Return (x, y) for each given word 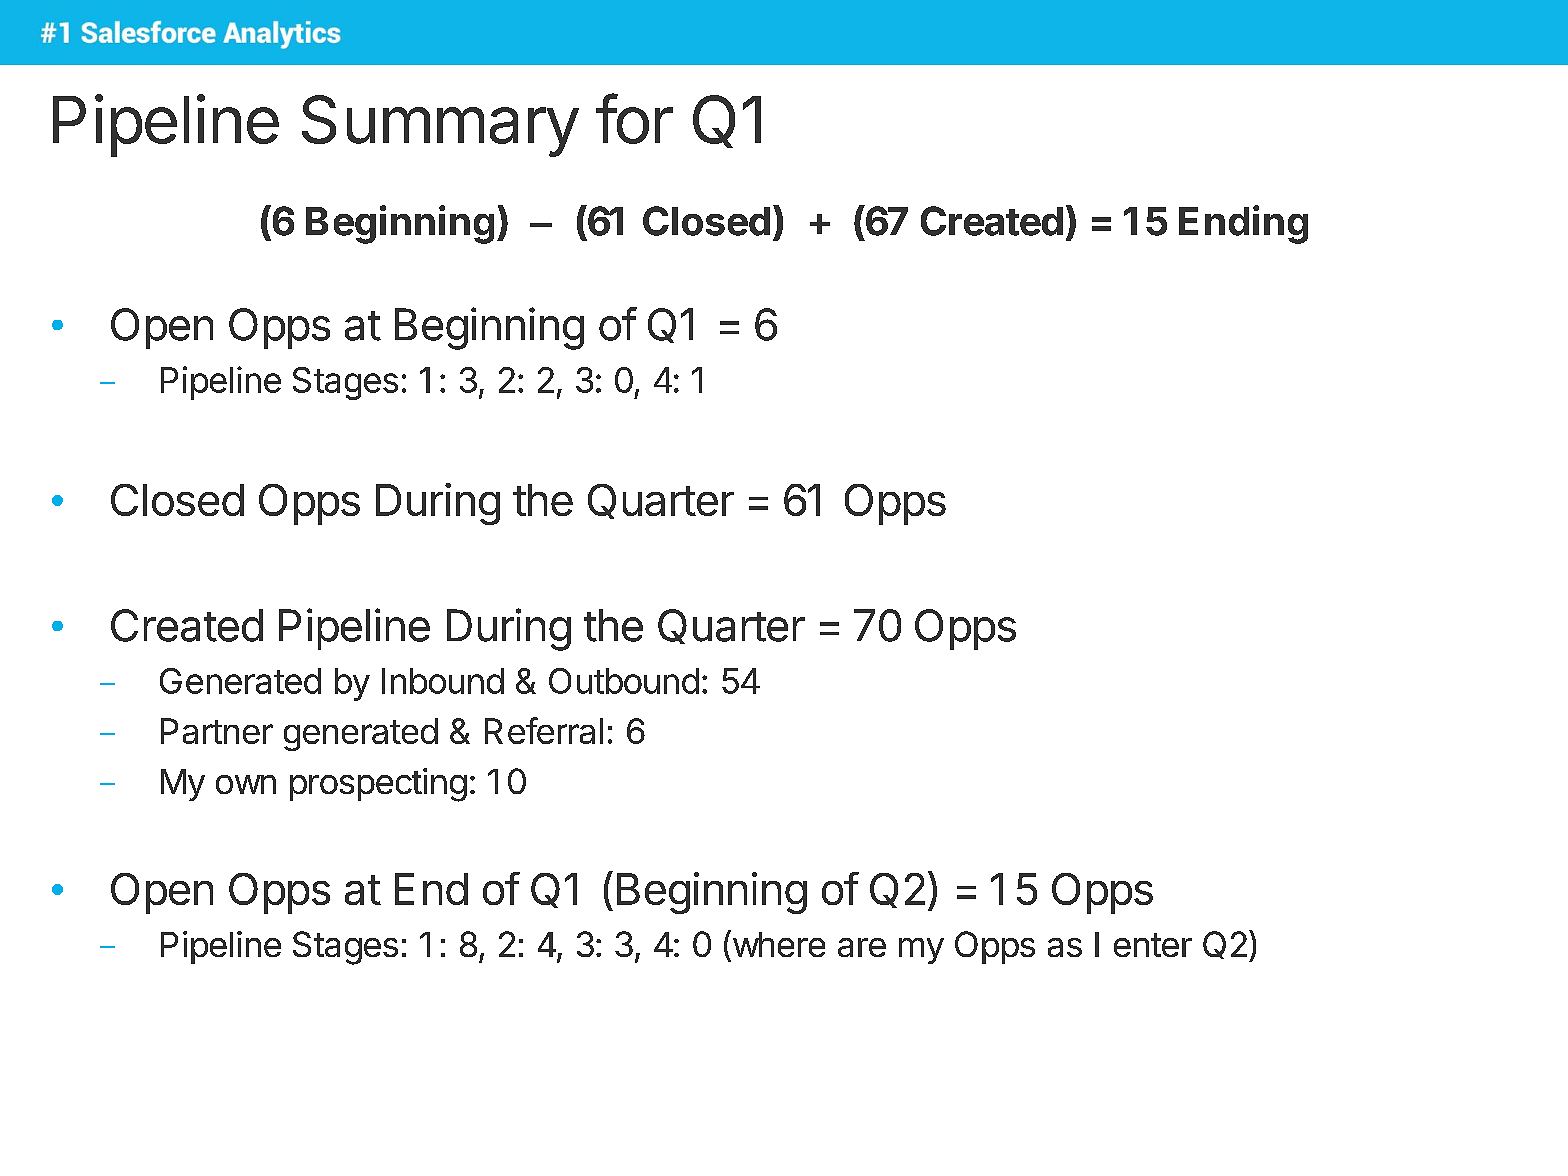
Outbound (624, 681)
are (862, 947)
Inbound (443, 681)
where (777, 943)
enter (1153, 945)
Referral (544, 730)
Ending (1243, 224)
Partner (217, 731)
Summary (440, 126)
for (634, 118)
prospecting (378, 785)
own (246, 784)
